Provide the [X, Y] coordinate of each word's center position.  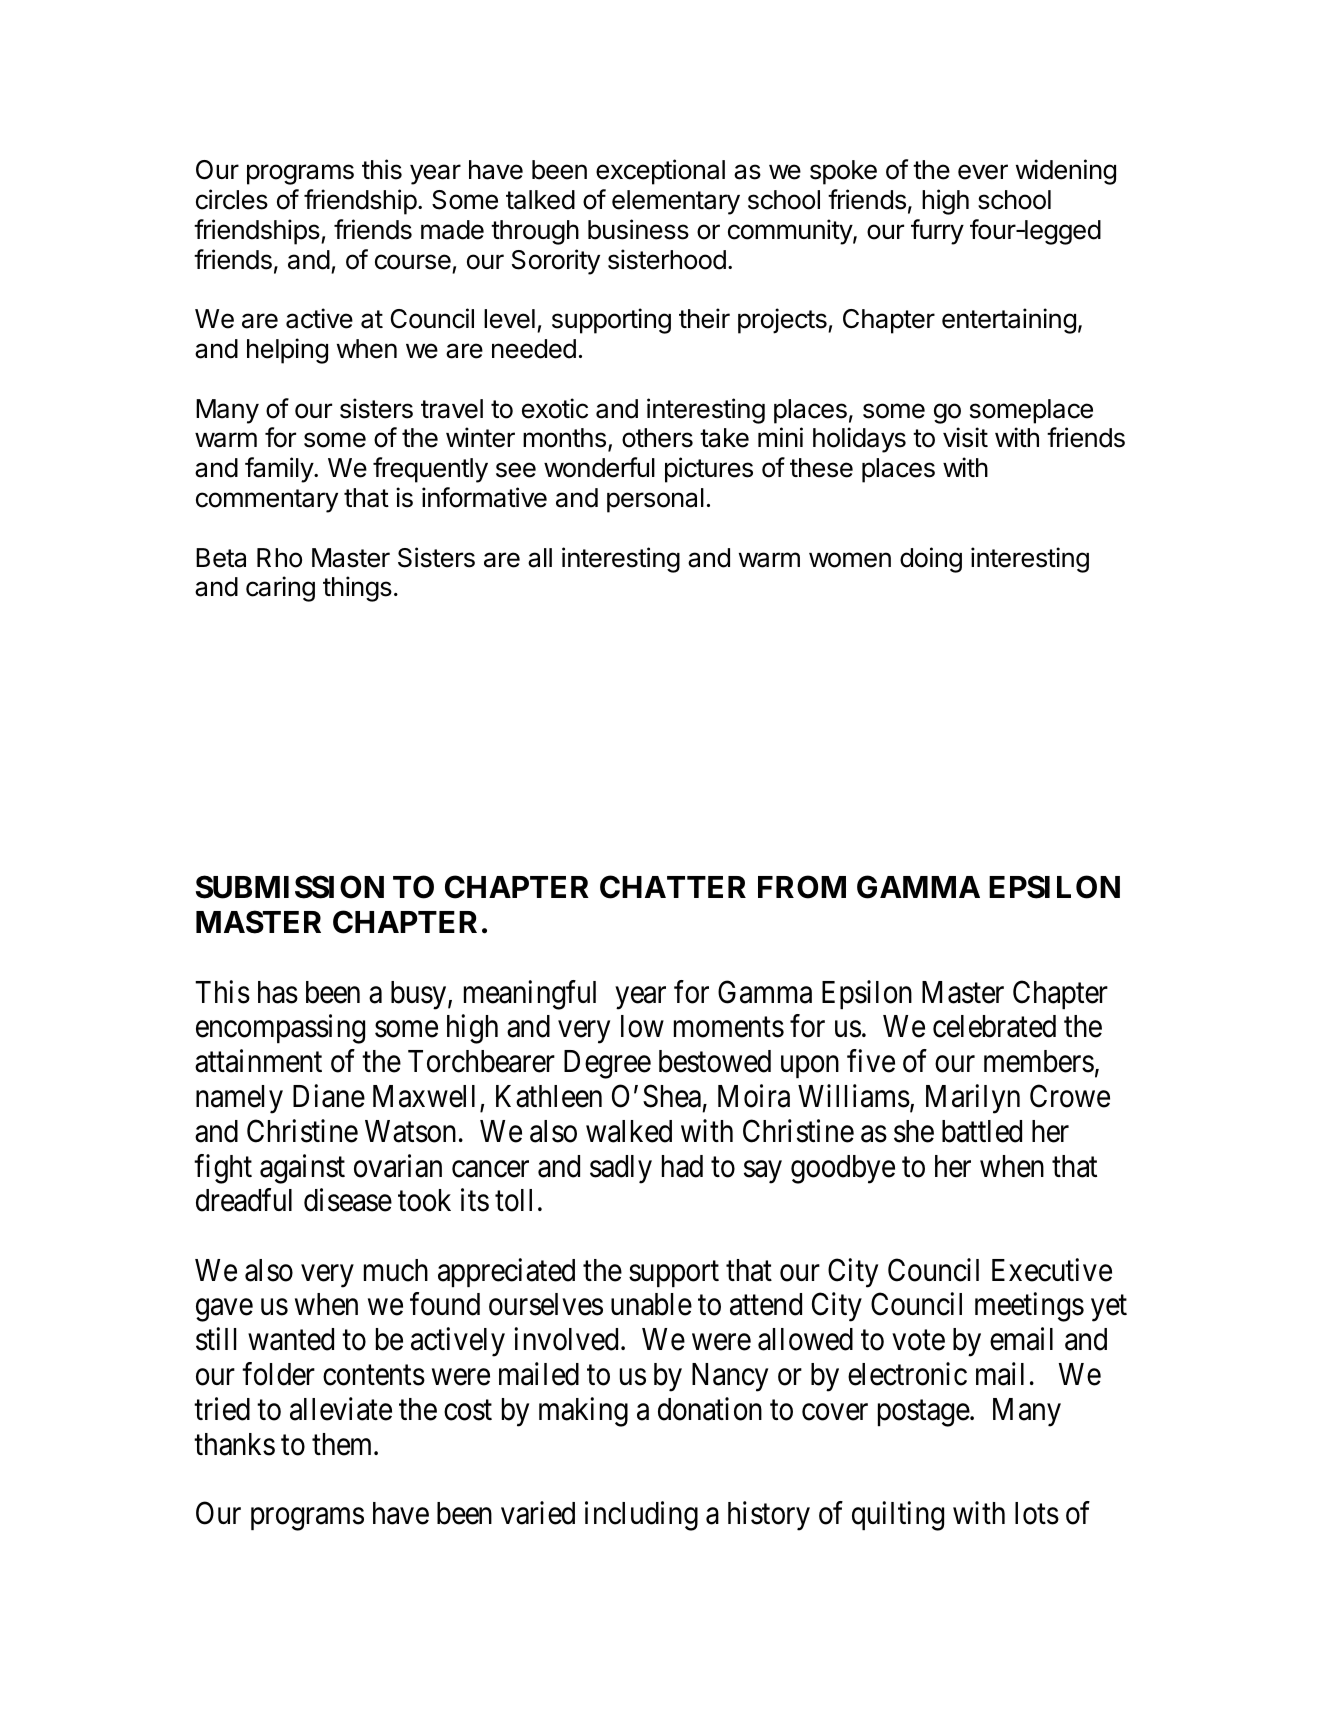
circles [232, 199]
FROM [802, 887]
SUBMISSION [290, 887]
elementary [676, 202]
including [641, 1516]
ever [983, 172]
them [343, 1444]
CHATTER [673, 887]
